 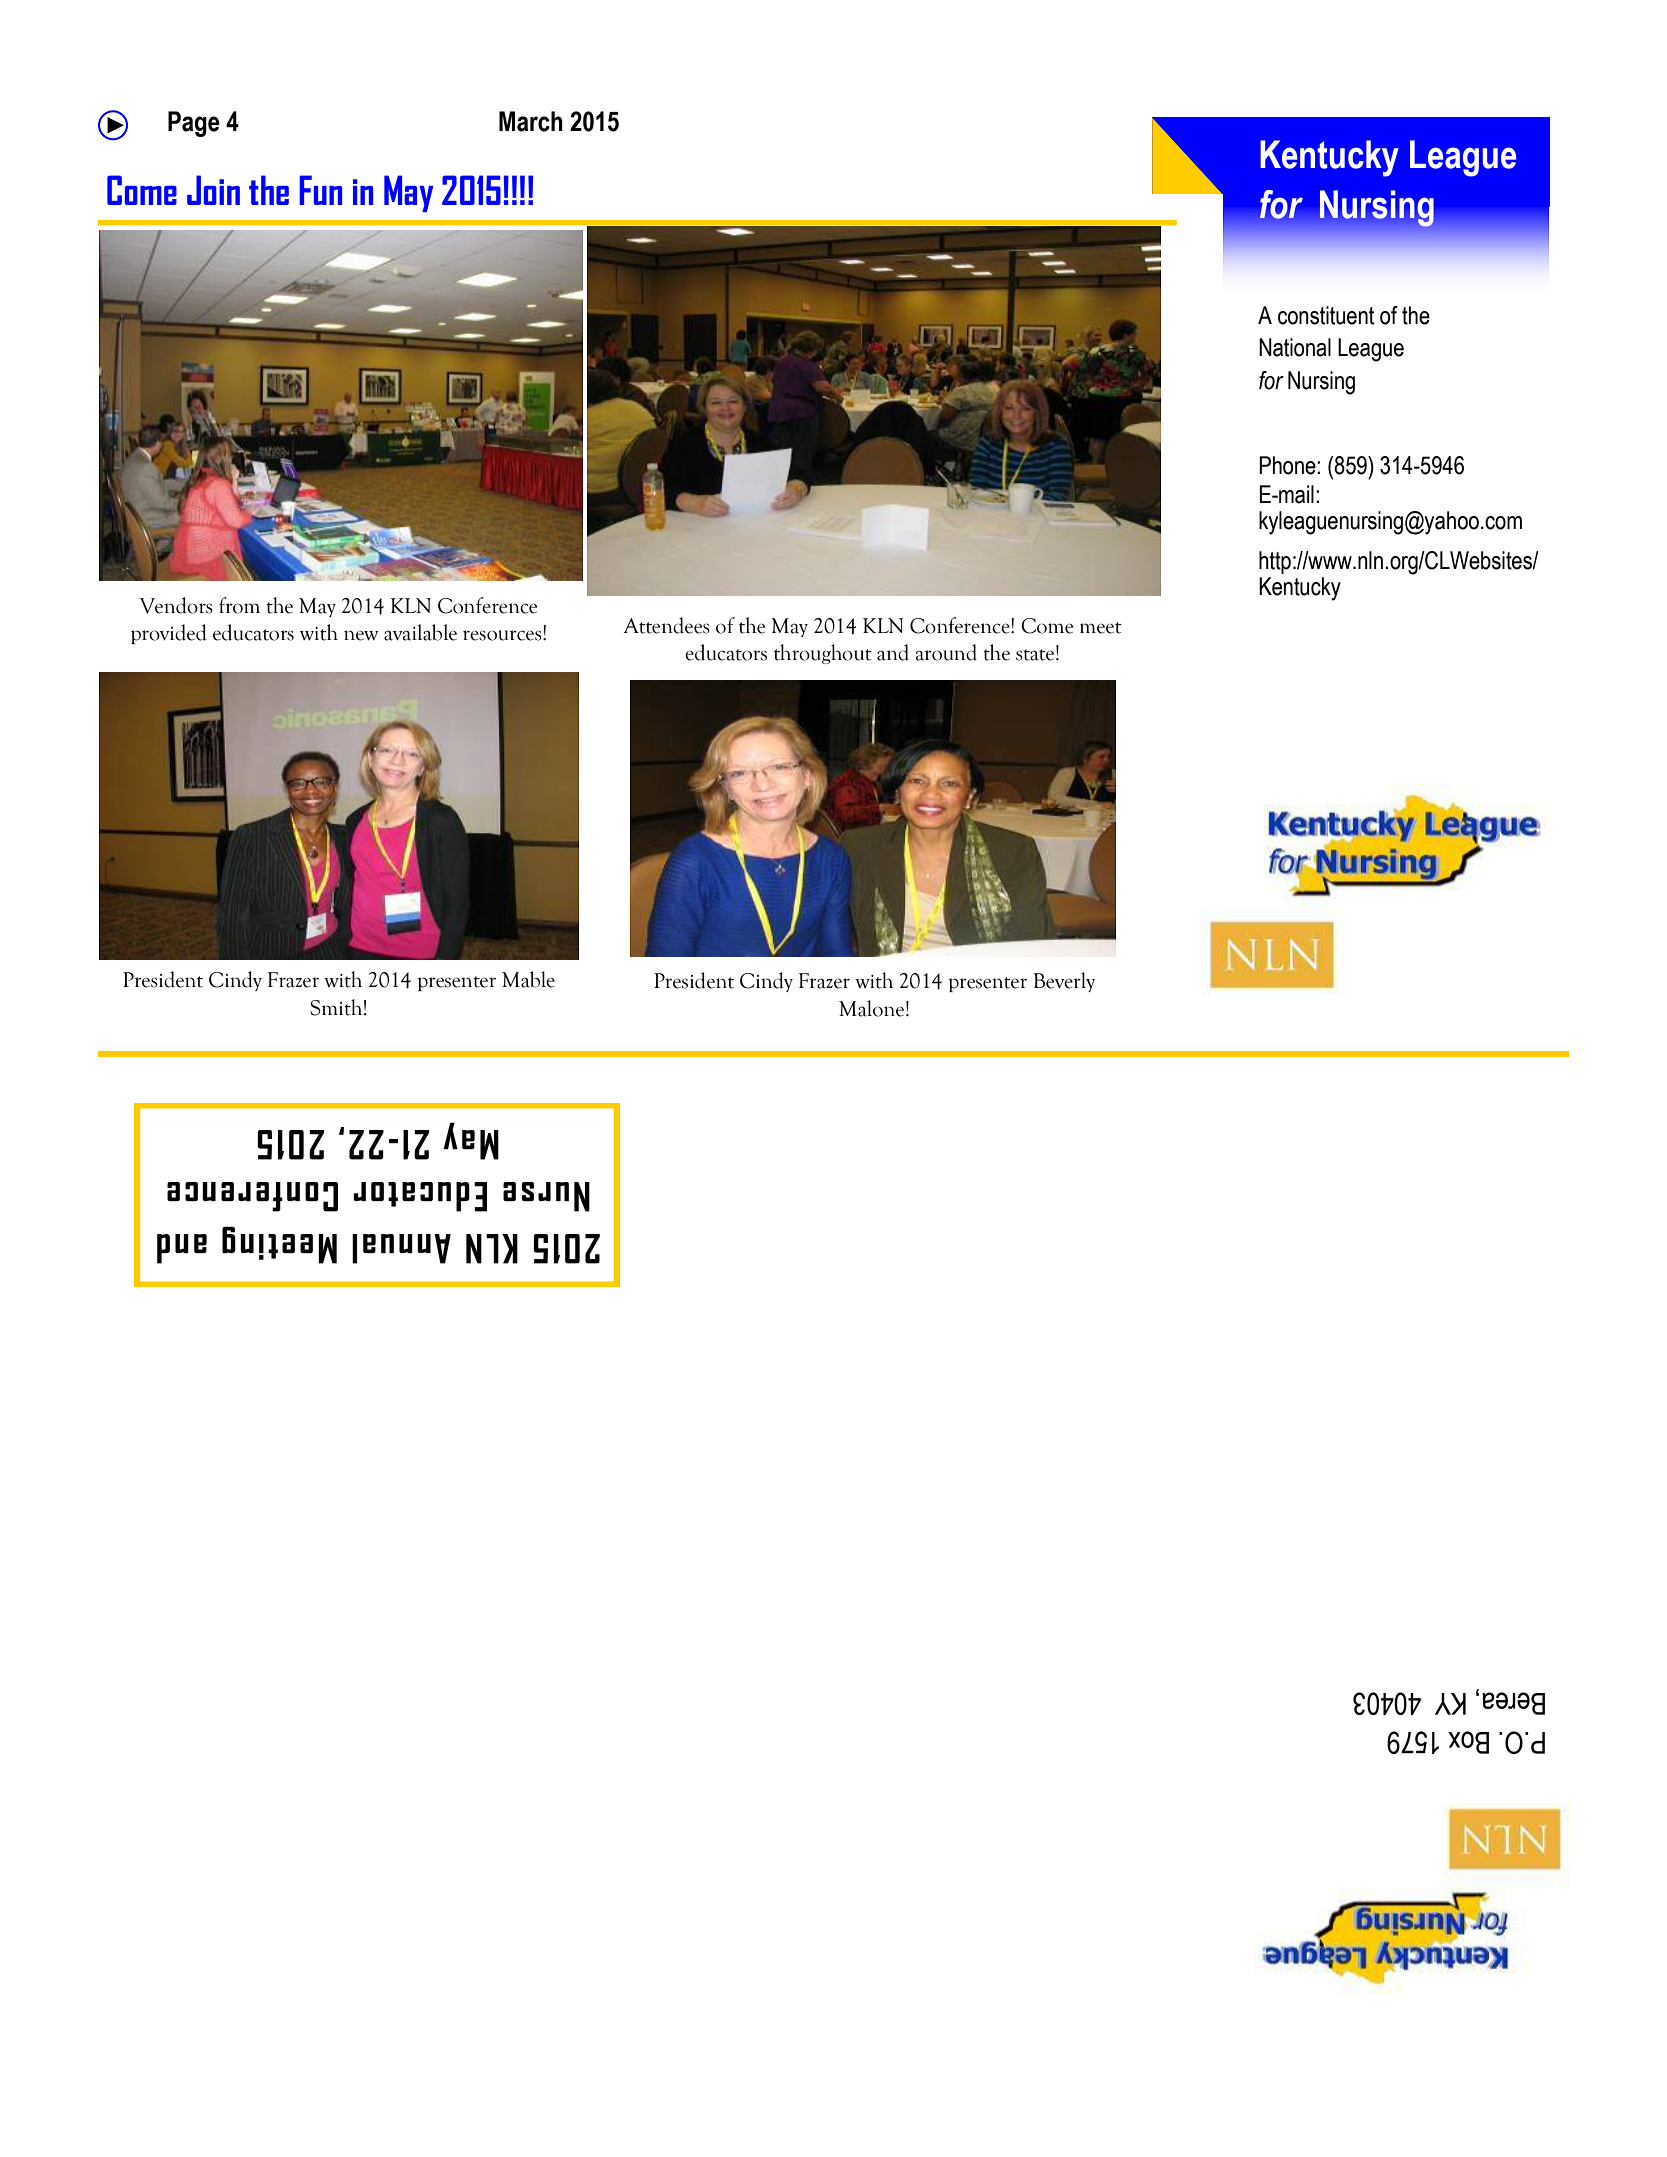 I want to click on March, so click(x=531, y=121).
